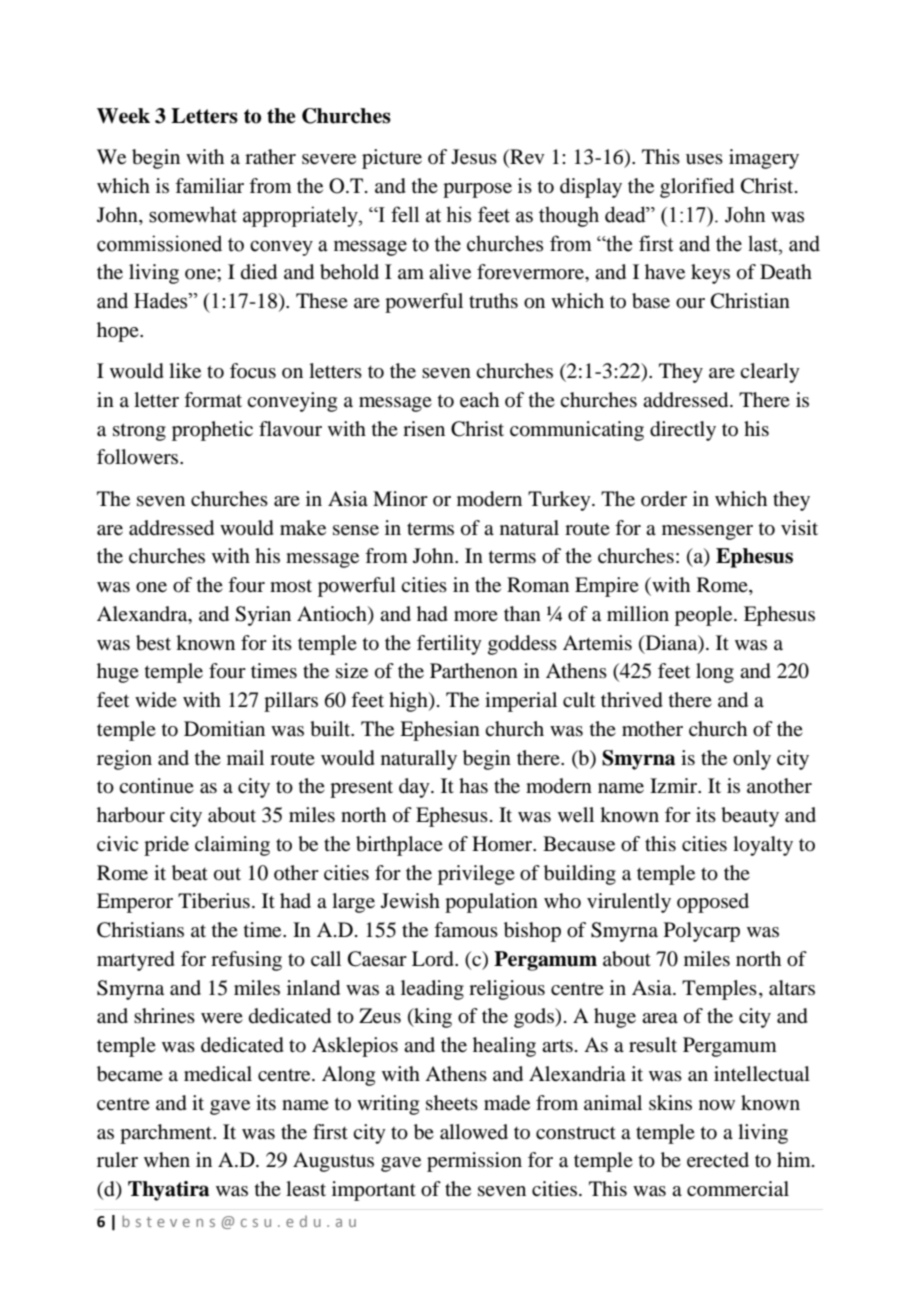 This image has height=1308, width=924. Describe the element at coordinates (473, 785) in the image. I see `has` at that location.
